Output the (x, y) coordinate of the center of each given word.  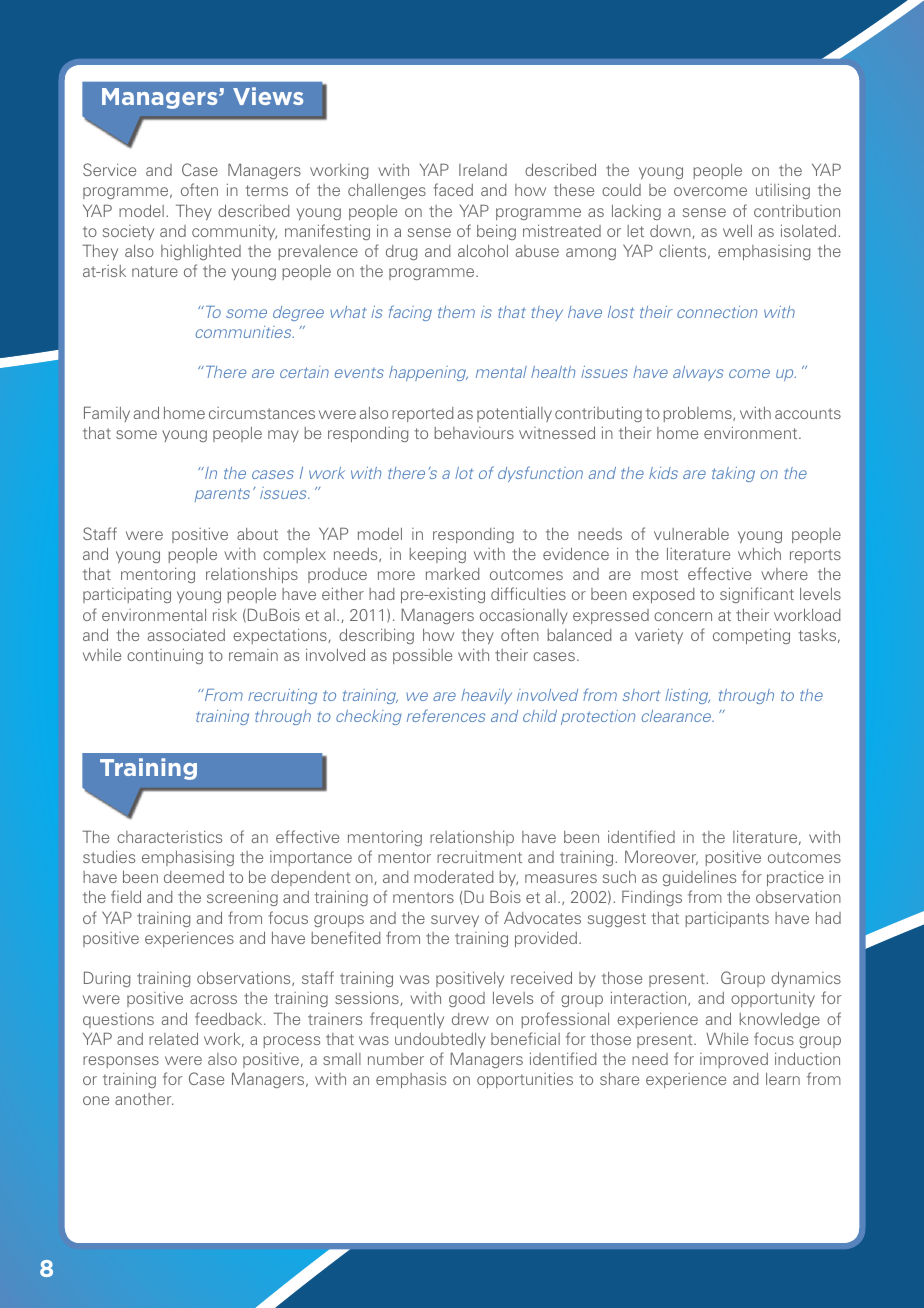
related (173, 1038)
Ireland (483, 170)
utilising (783, 191)
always (698, 373)
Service (109, 169)
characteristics (169, 836)
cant (778, 594)
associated (186, 634)
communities (245, 332)
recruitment (479, 857)
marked (453, 574)
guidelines (699, 878)
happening (428, 373)
